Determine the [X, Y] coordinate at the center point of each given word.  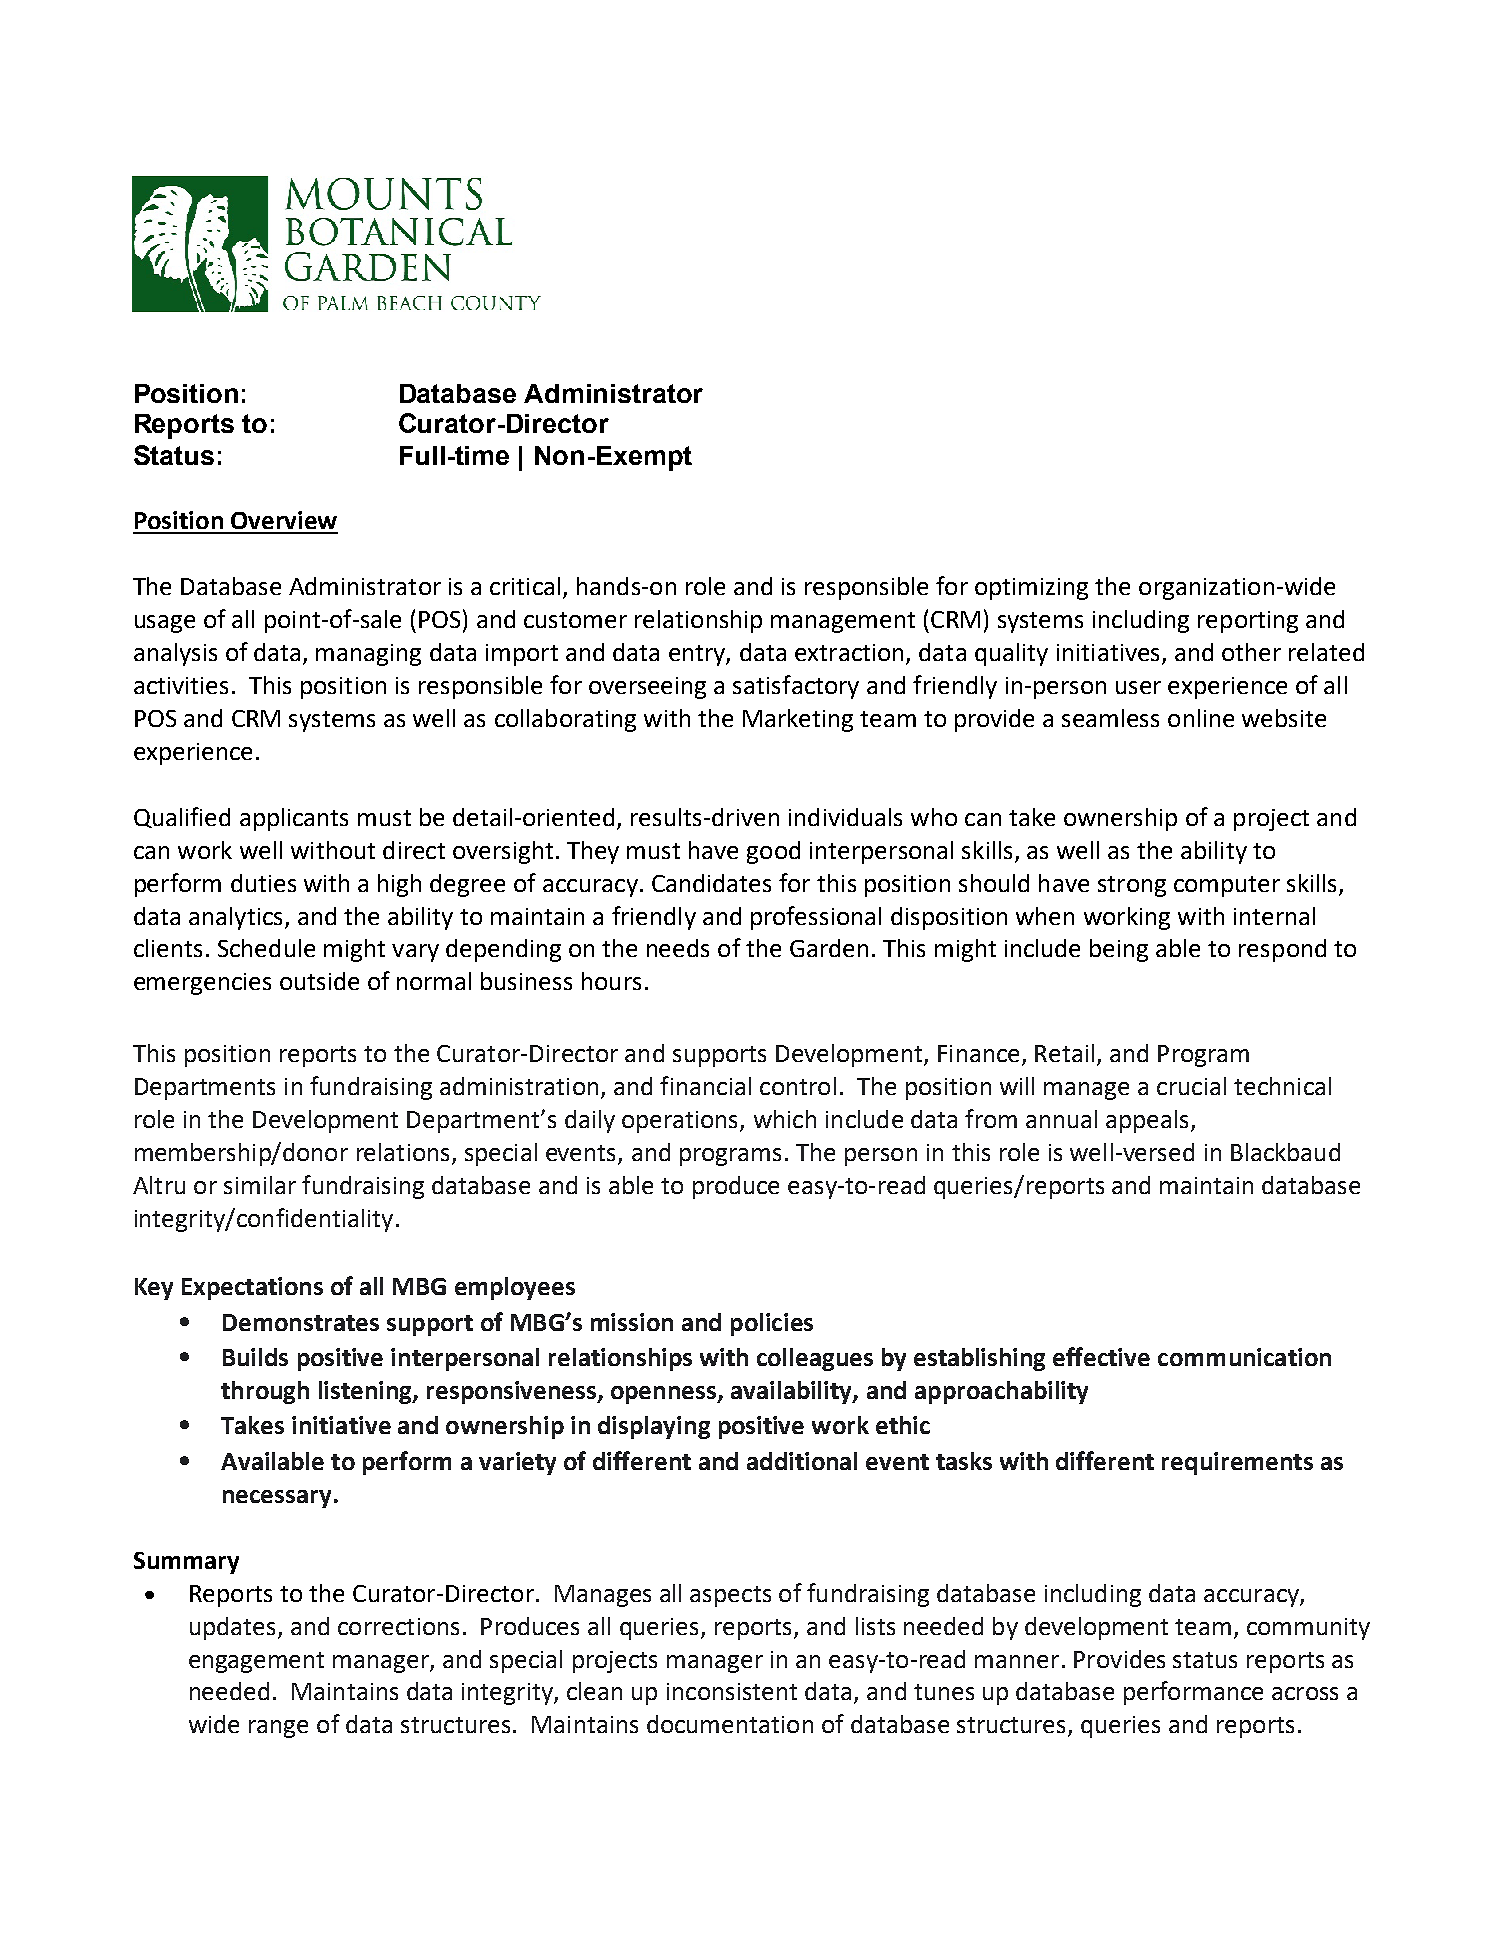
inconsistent [732, 1691]
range [278, 1729]
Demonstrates [301, 1322]
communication [1244, 1357]
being [1119, 950]
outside [319, 981]
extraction [849, 652]
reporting [1248, 622]
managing [368, 655]
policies [772, 1324]
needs [678, 948]
